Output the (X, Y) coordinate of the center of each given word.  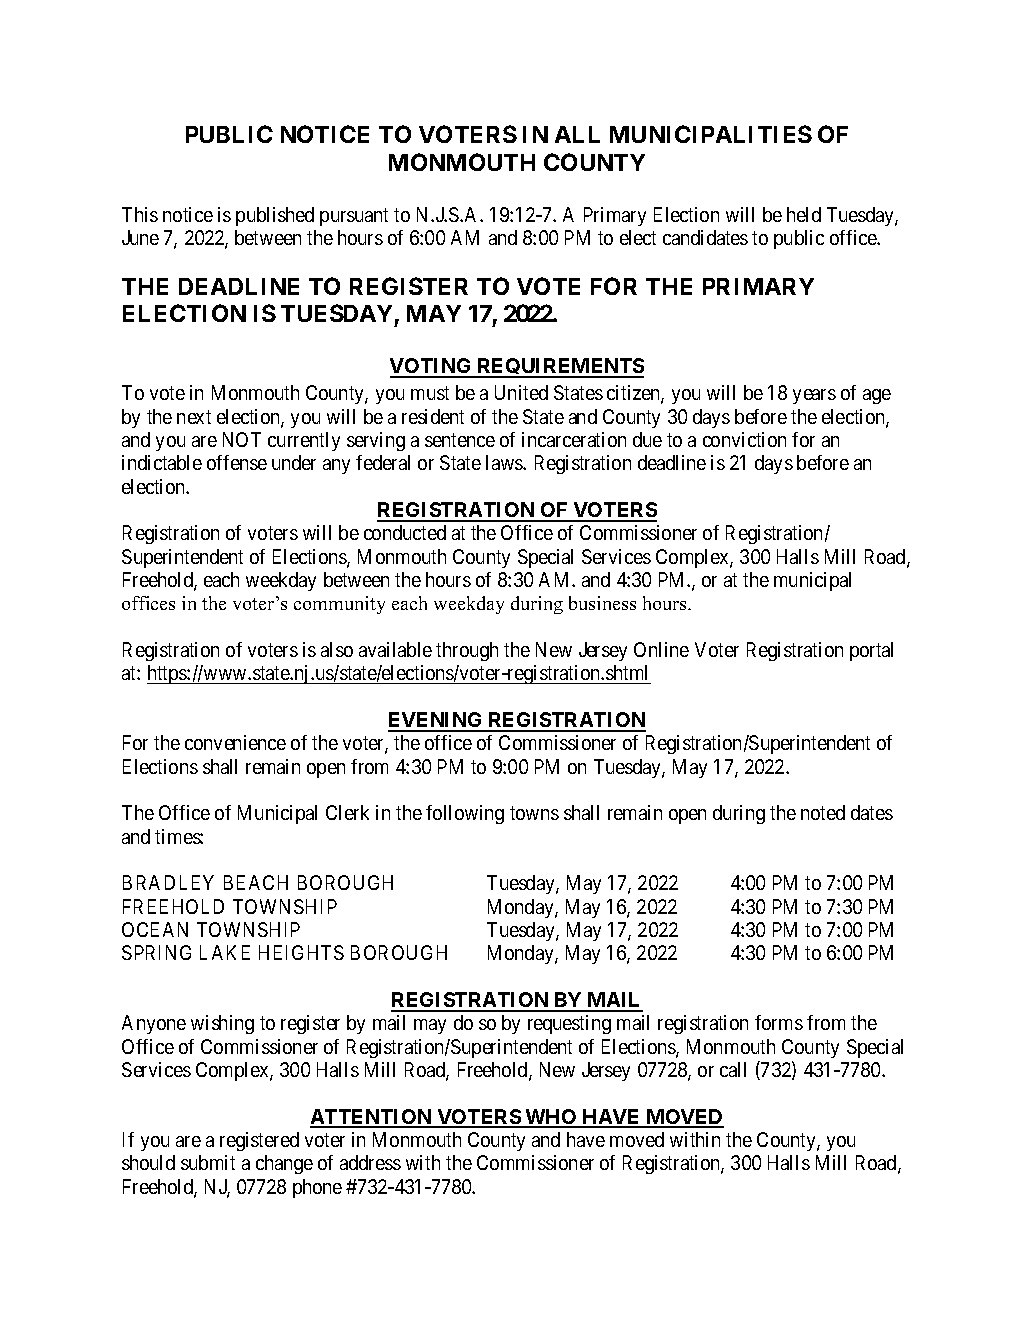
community (339, 605)
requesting (569, 1024)
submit (208, 1162)
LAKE (225, 952)
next (194, 417)
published (275, 216)
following (465, 814)
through (467, 651)
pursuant (354, 217)
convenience (235, 742)
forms (779, 1022)
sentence (460, 440)
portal (871, 651)
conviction (744, 439)
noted (823, 812)
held (804, 214)
